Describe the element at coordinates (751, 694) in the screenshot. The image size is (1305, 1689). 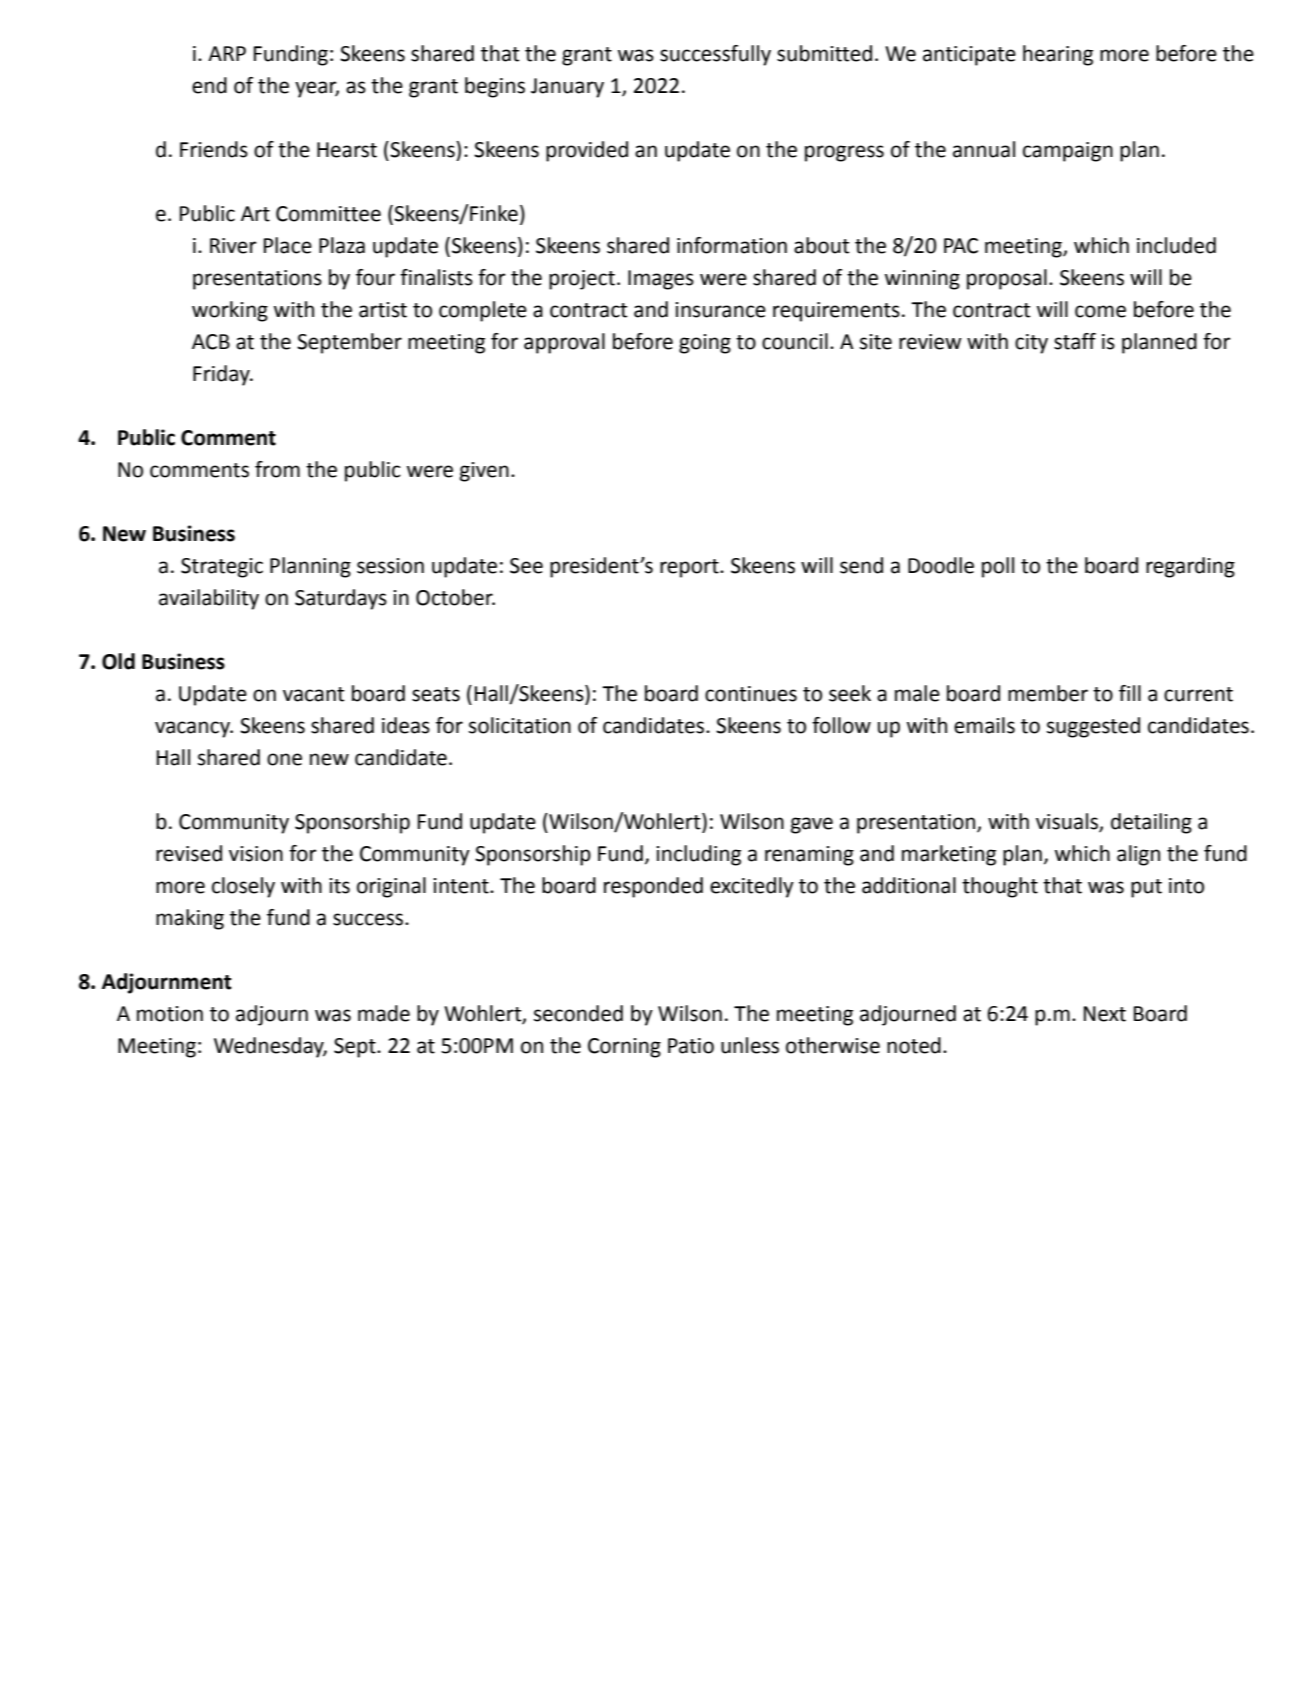
I see `continues` at that location.
